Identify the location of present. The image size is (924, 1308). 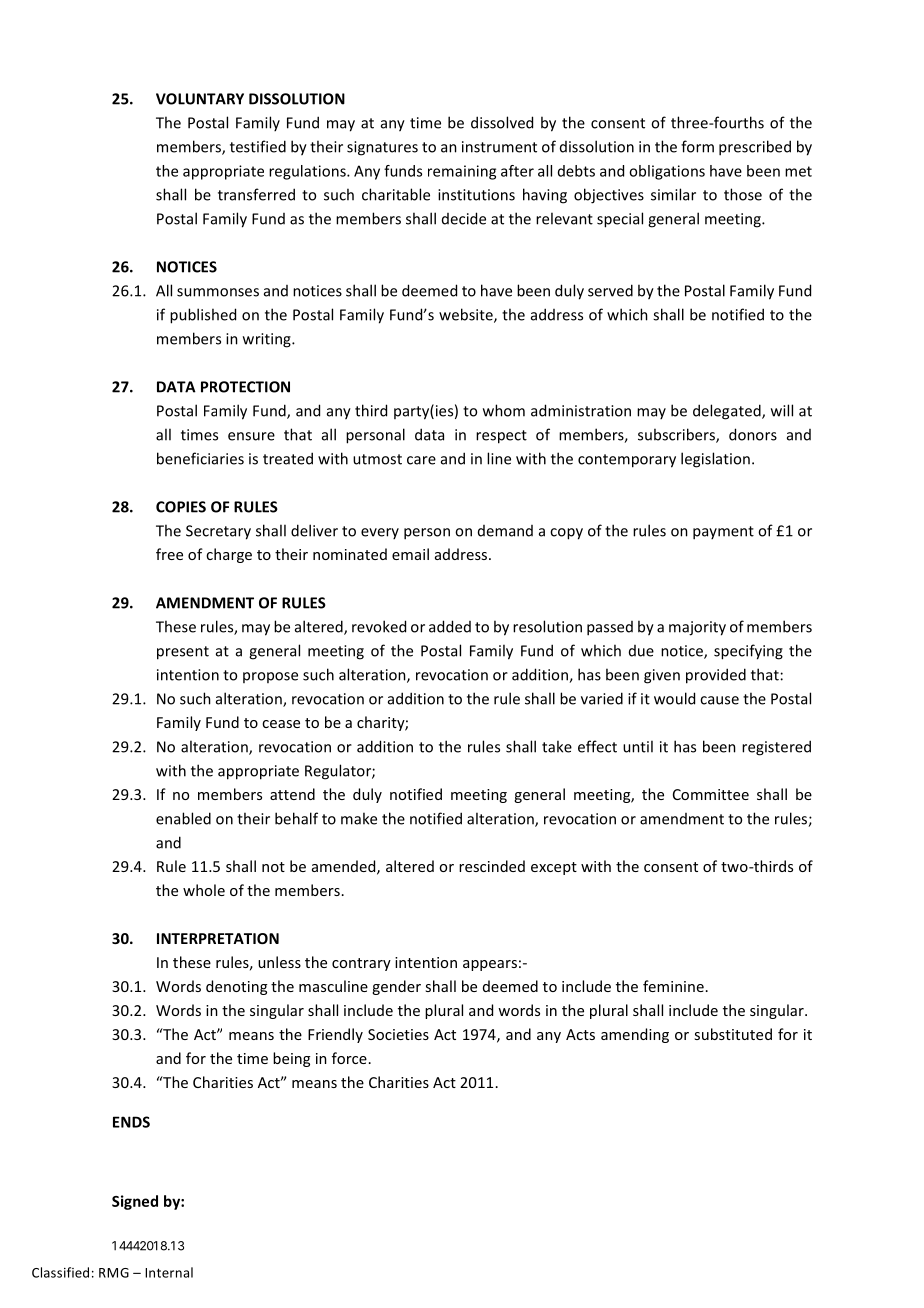
(183, 653).
